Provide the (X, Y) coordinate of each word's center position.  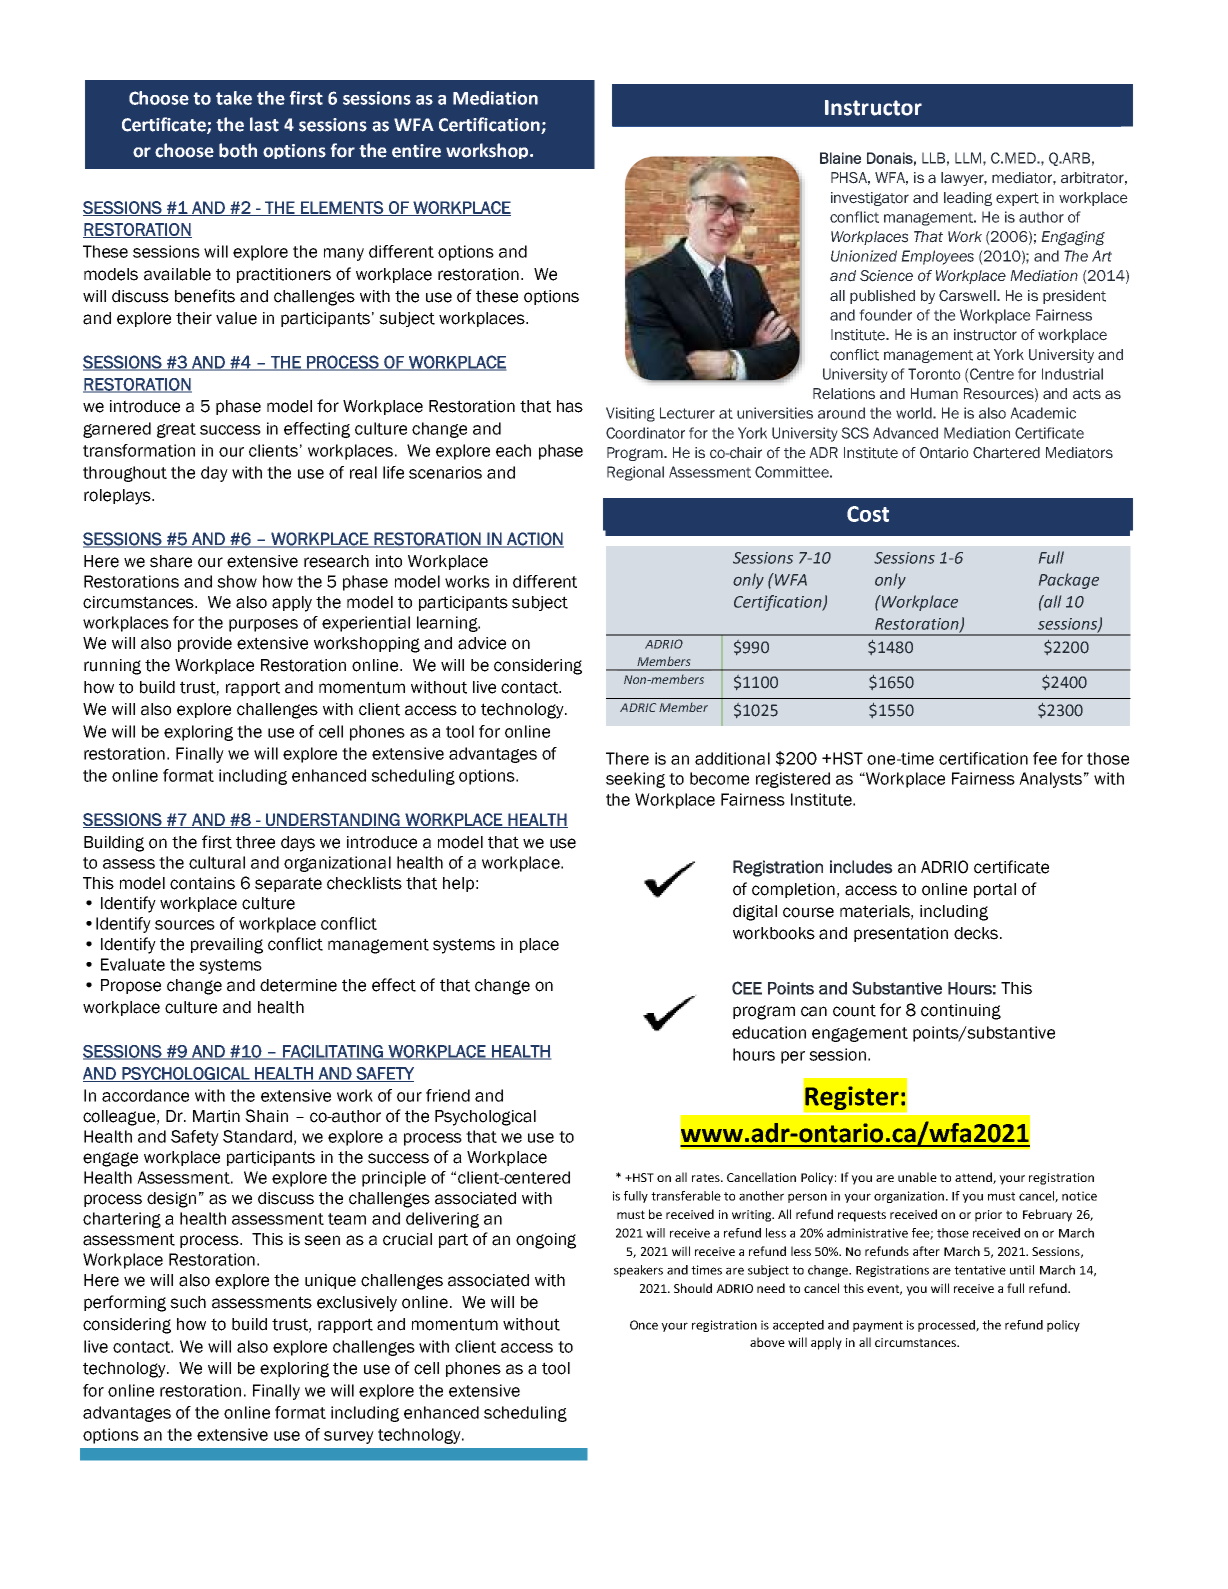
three (255, 842)
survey (349, 1437)
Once (644, 1325)
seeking (635, 780)
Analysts (1050, 780)
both (238, 150)
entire (416, 151)
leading (968, 199)
